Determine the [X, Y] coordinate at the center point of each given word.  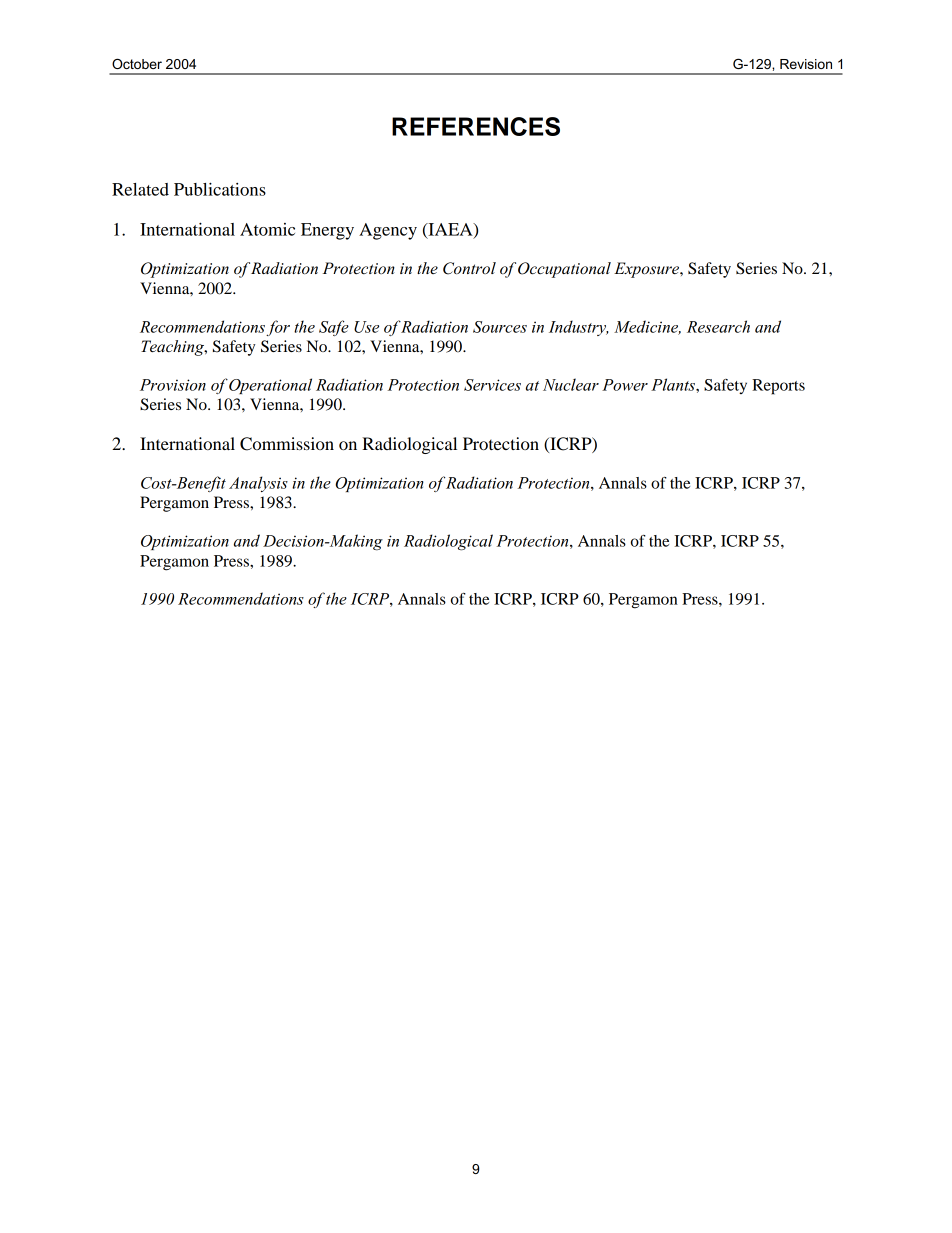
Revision [806, 64]
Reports [778, 387]
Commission [287, 444]
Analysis [258, 484]
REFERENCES [476, 126]
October [137, 63]
